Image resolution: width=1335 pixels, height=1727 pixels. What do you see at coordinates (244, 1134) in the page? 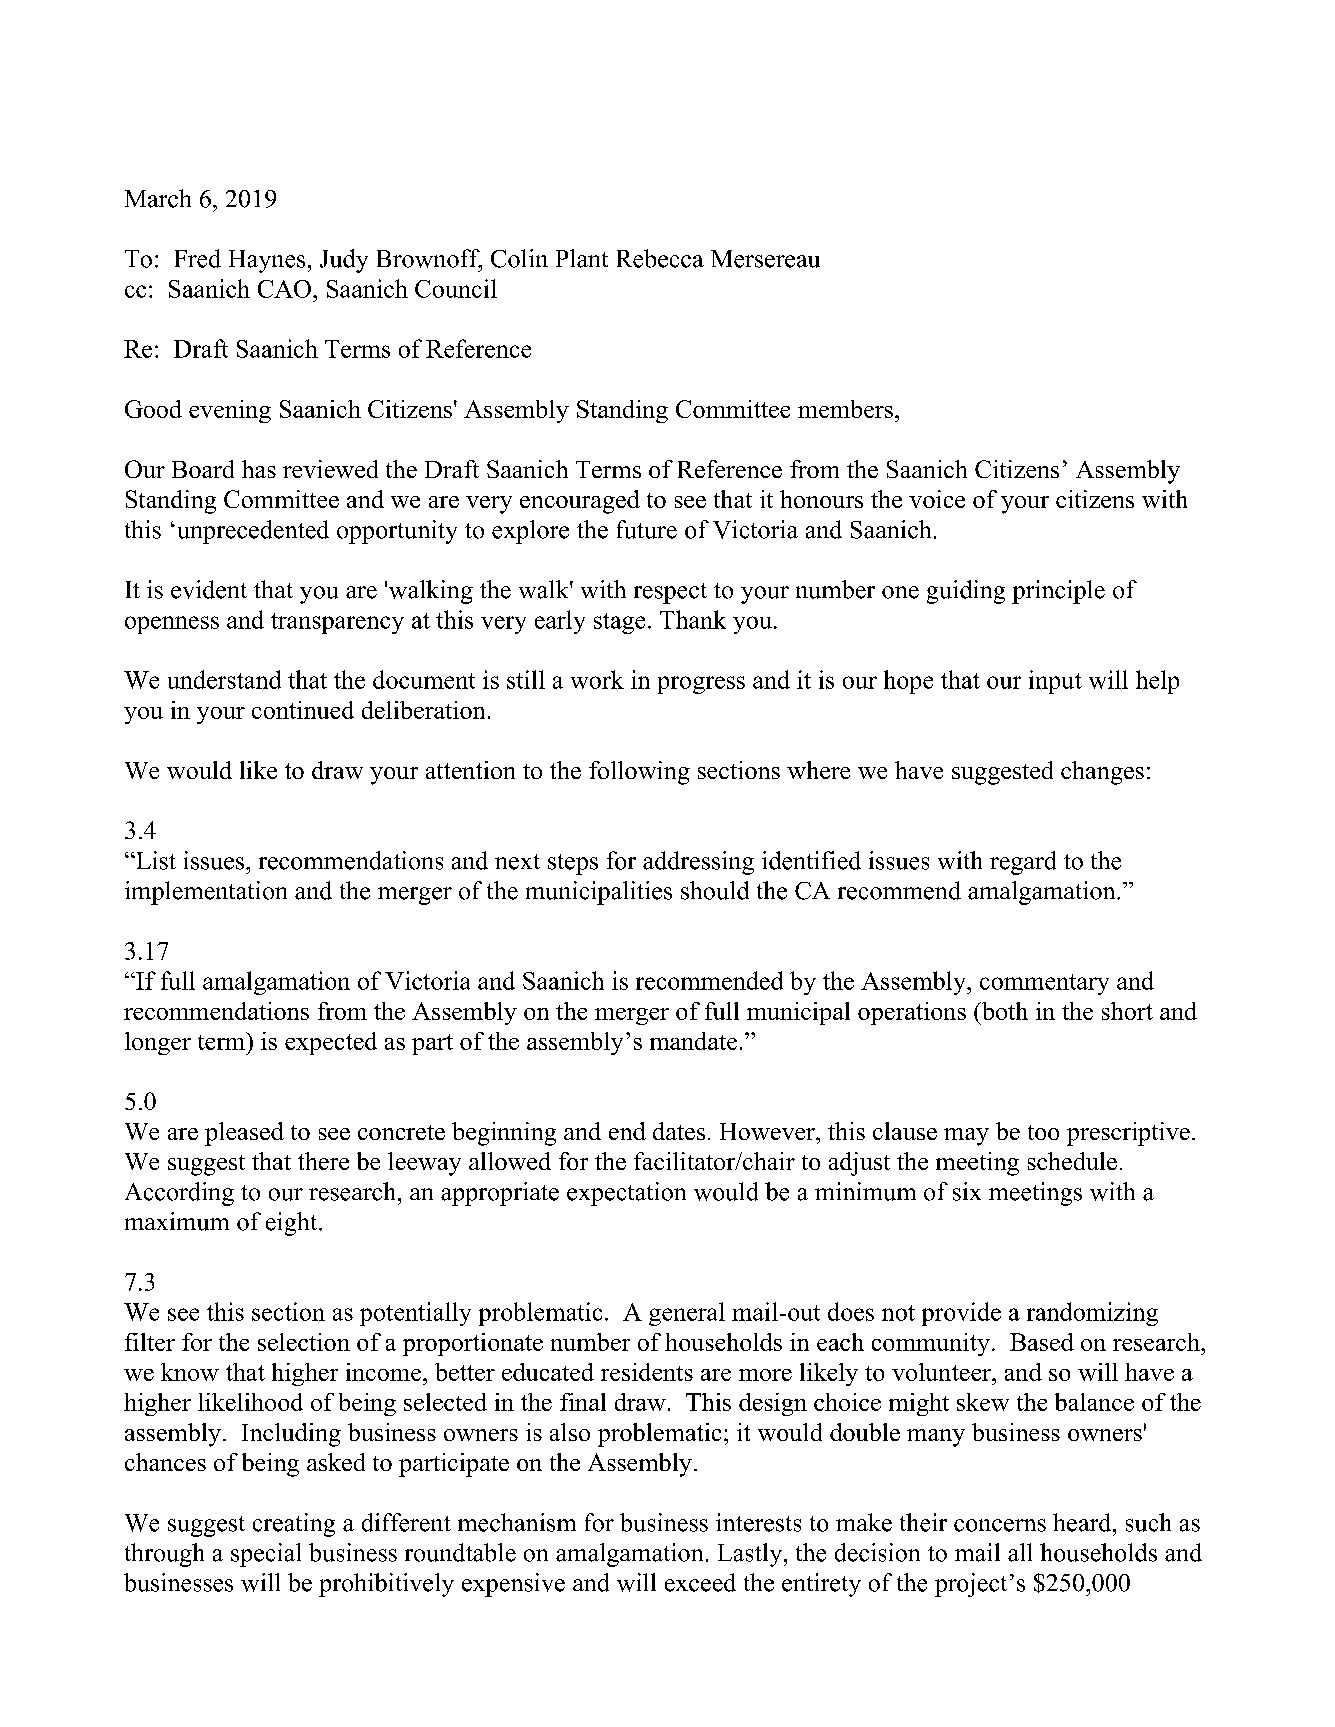
I see `pleased` at bounding box center [244, 1134].
